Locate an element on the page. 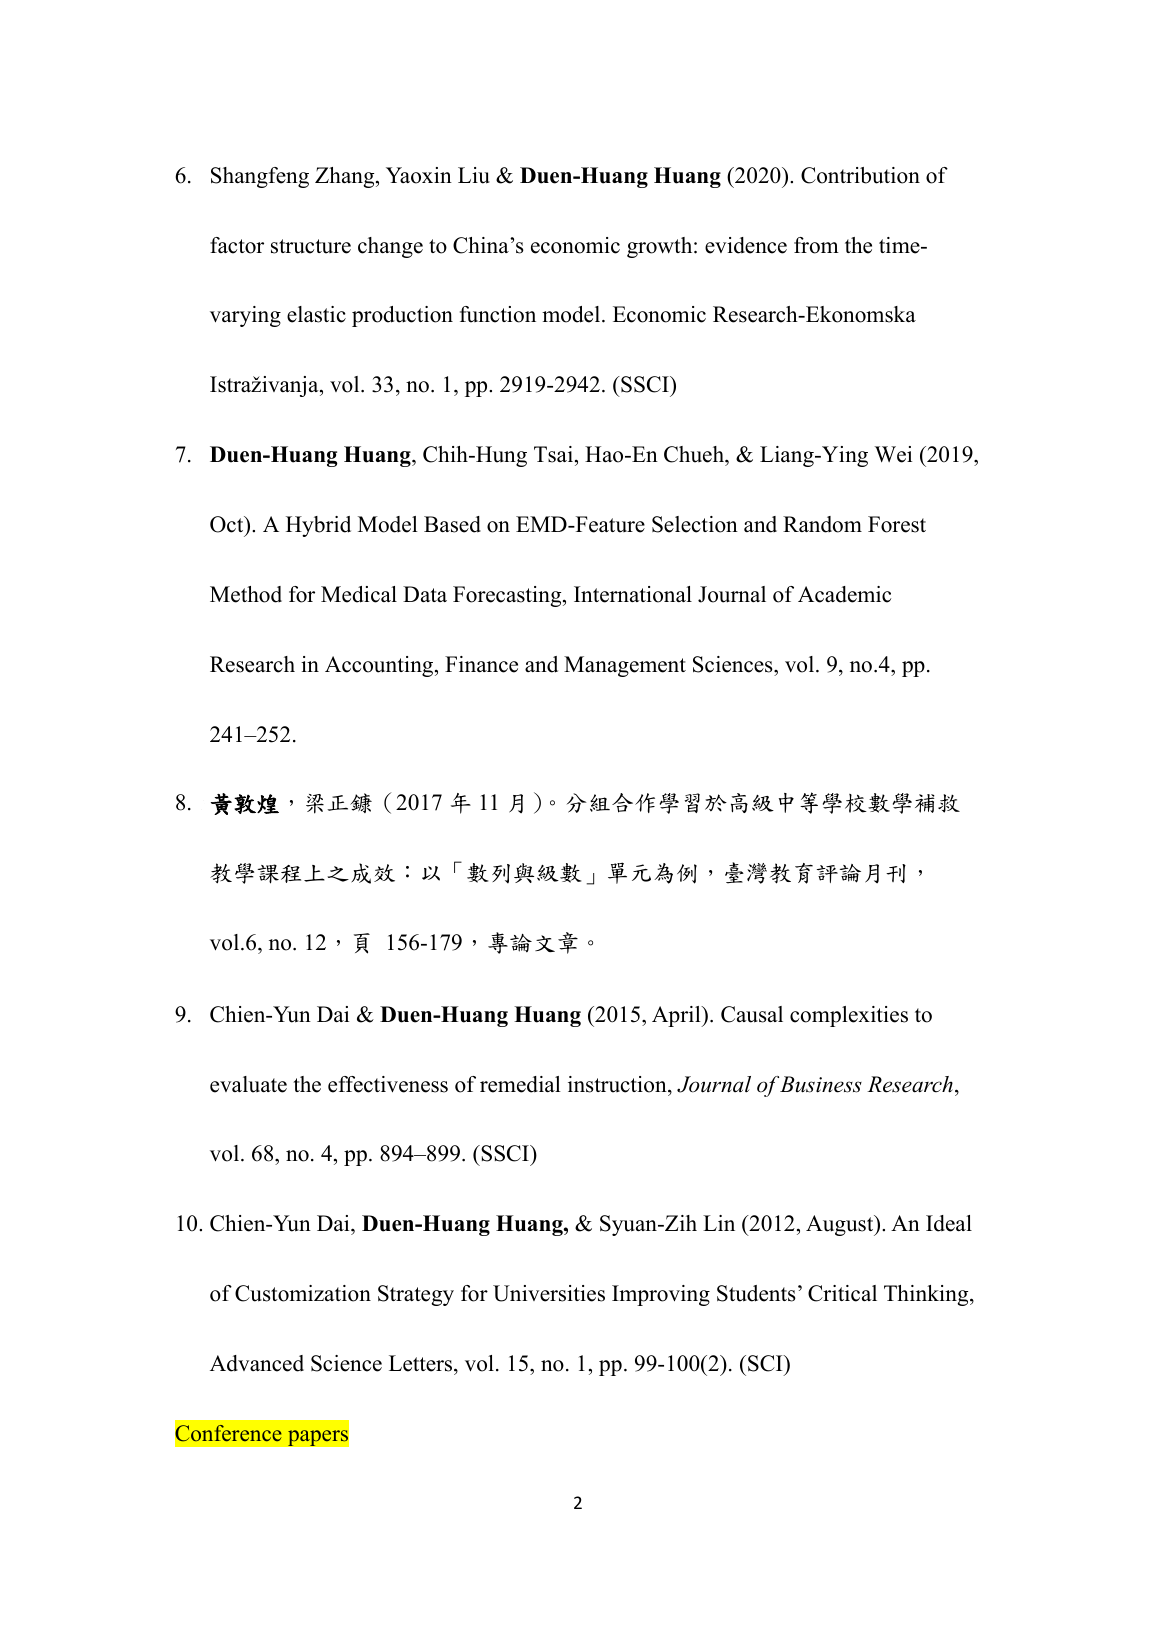 The width and height of the document is (1156, 1635). Customization is located at coordinates (303, 1293).
